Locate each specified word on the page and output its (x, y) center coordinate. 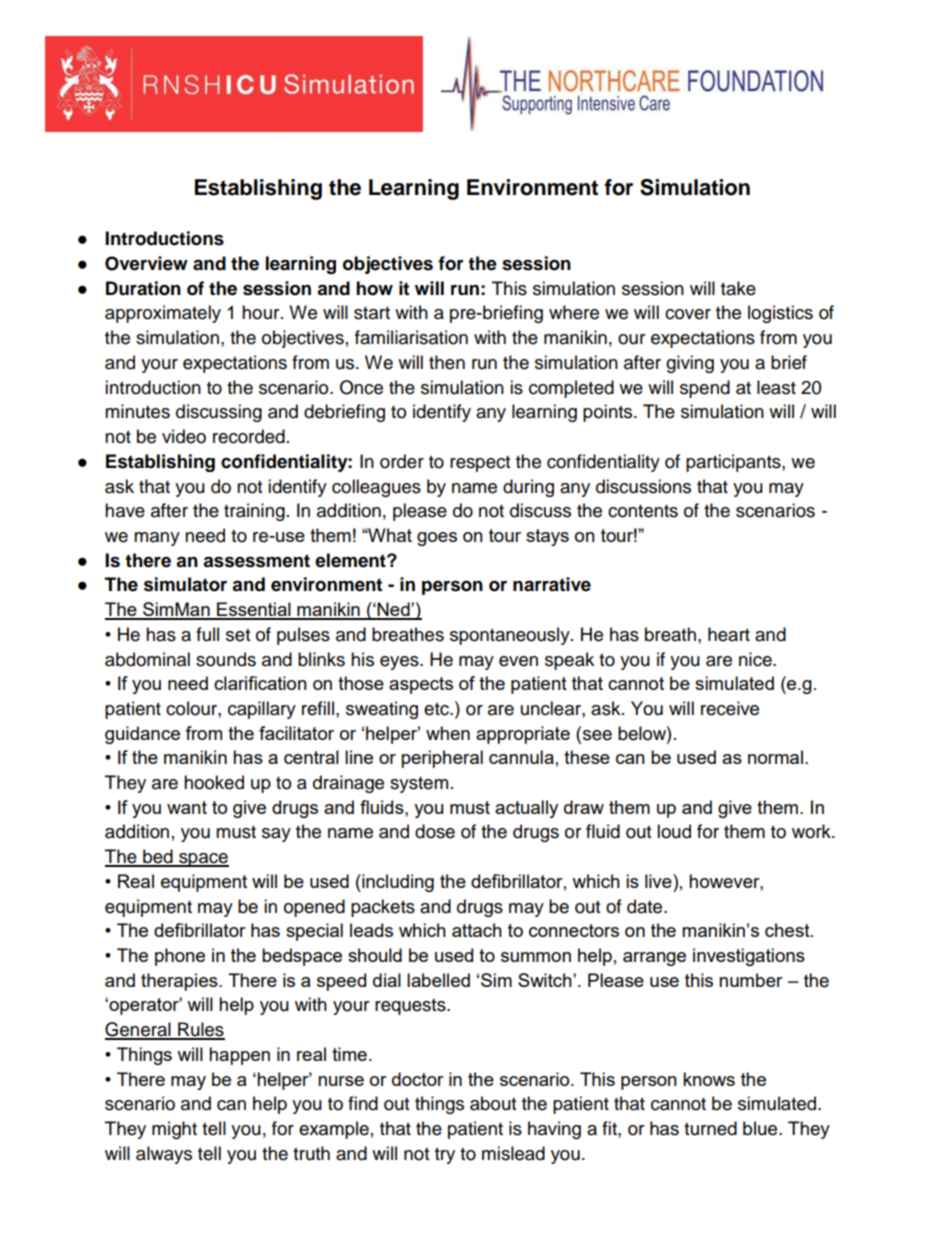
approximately (163, 314)
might (174, 1130)
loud (674, 831)
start (372, 313)
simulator (185, 584)
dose (435, 831)
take (738, 288)
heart (729, 634)
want (187, 807)
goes (437, 539)
